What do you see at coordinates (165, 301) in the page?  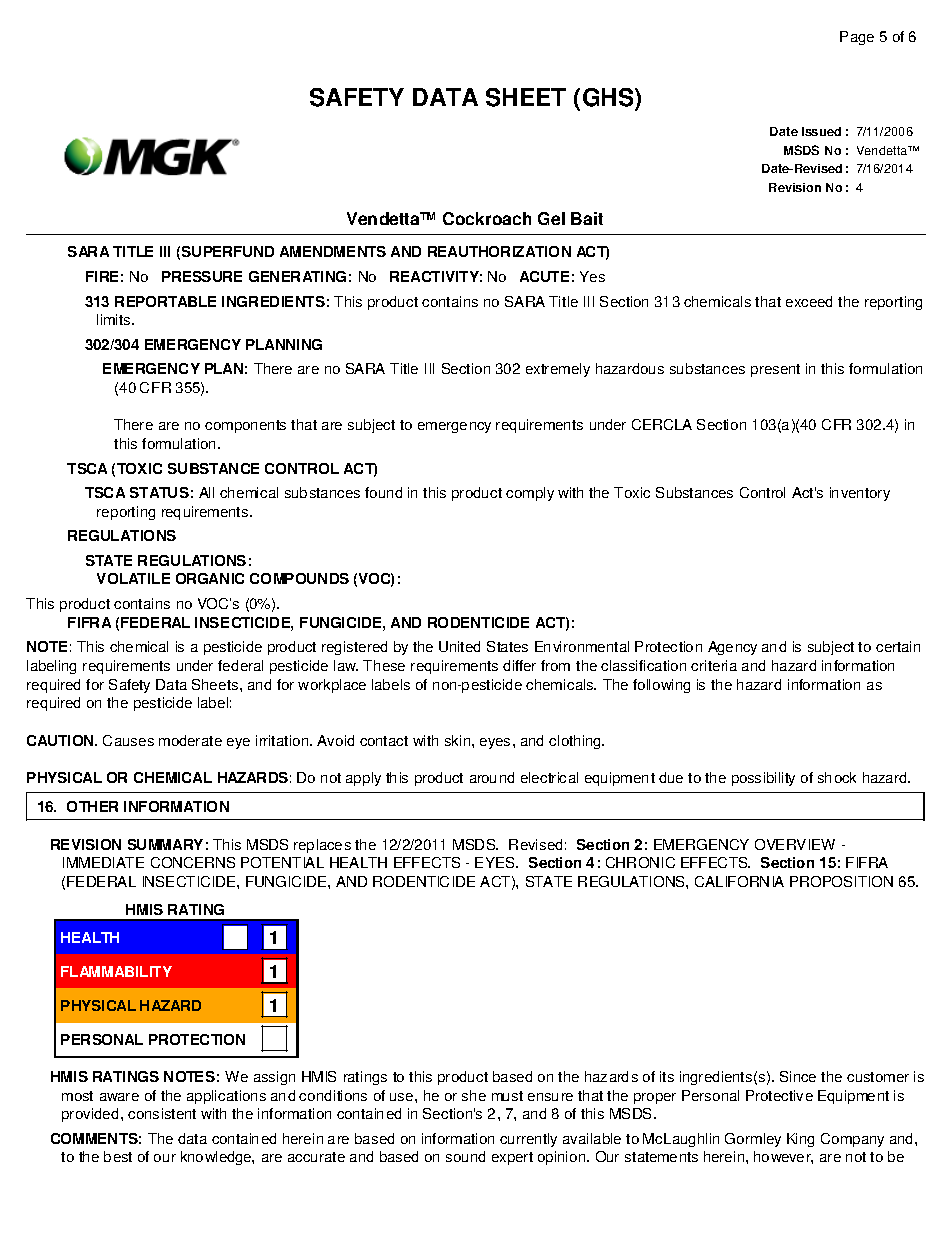 I see `REPORTABLE` at bounding box center [165, 301].
